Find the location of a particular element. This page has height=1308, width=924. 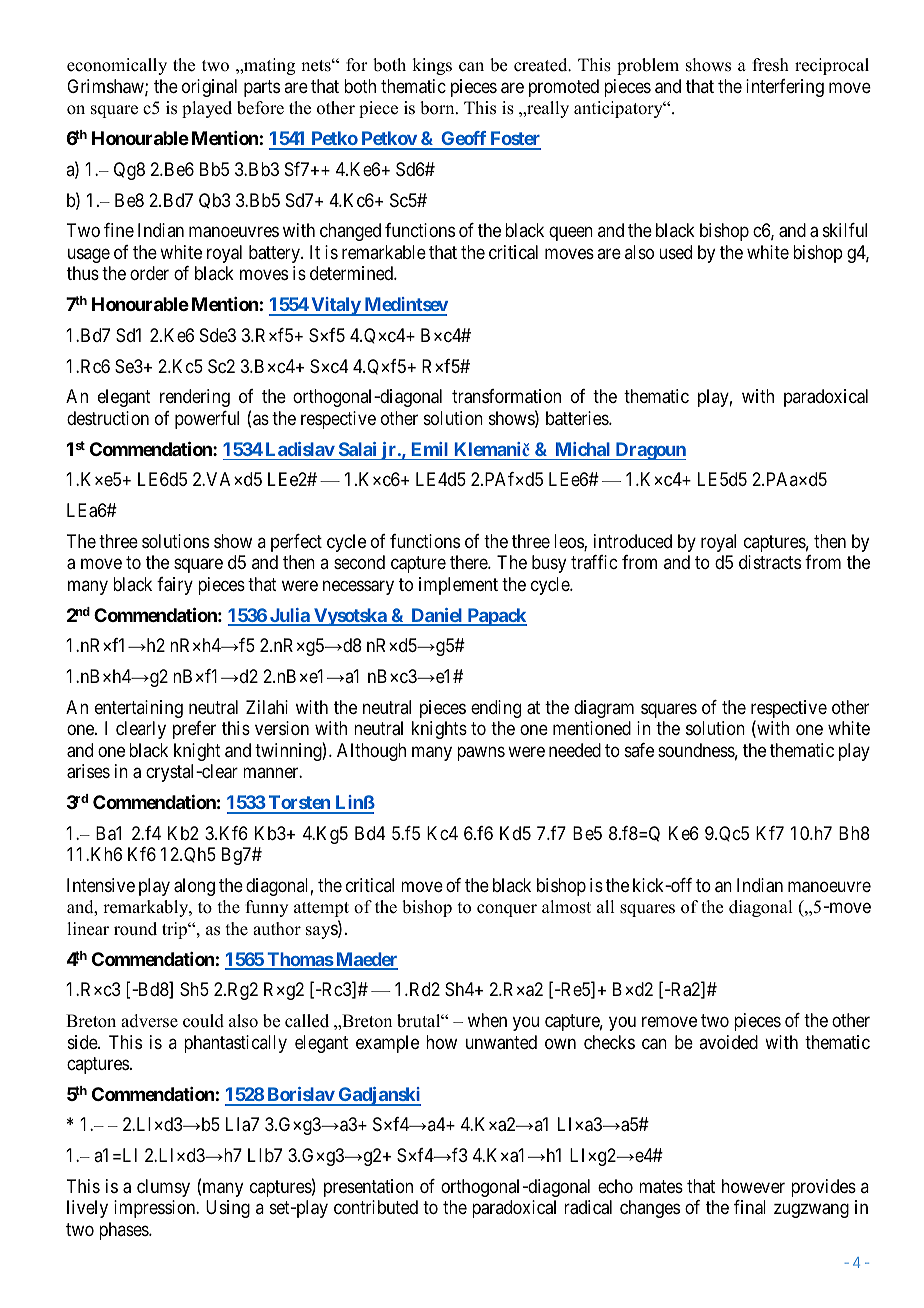

avoided is located at coordinates (728, 1042).
